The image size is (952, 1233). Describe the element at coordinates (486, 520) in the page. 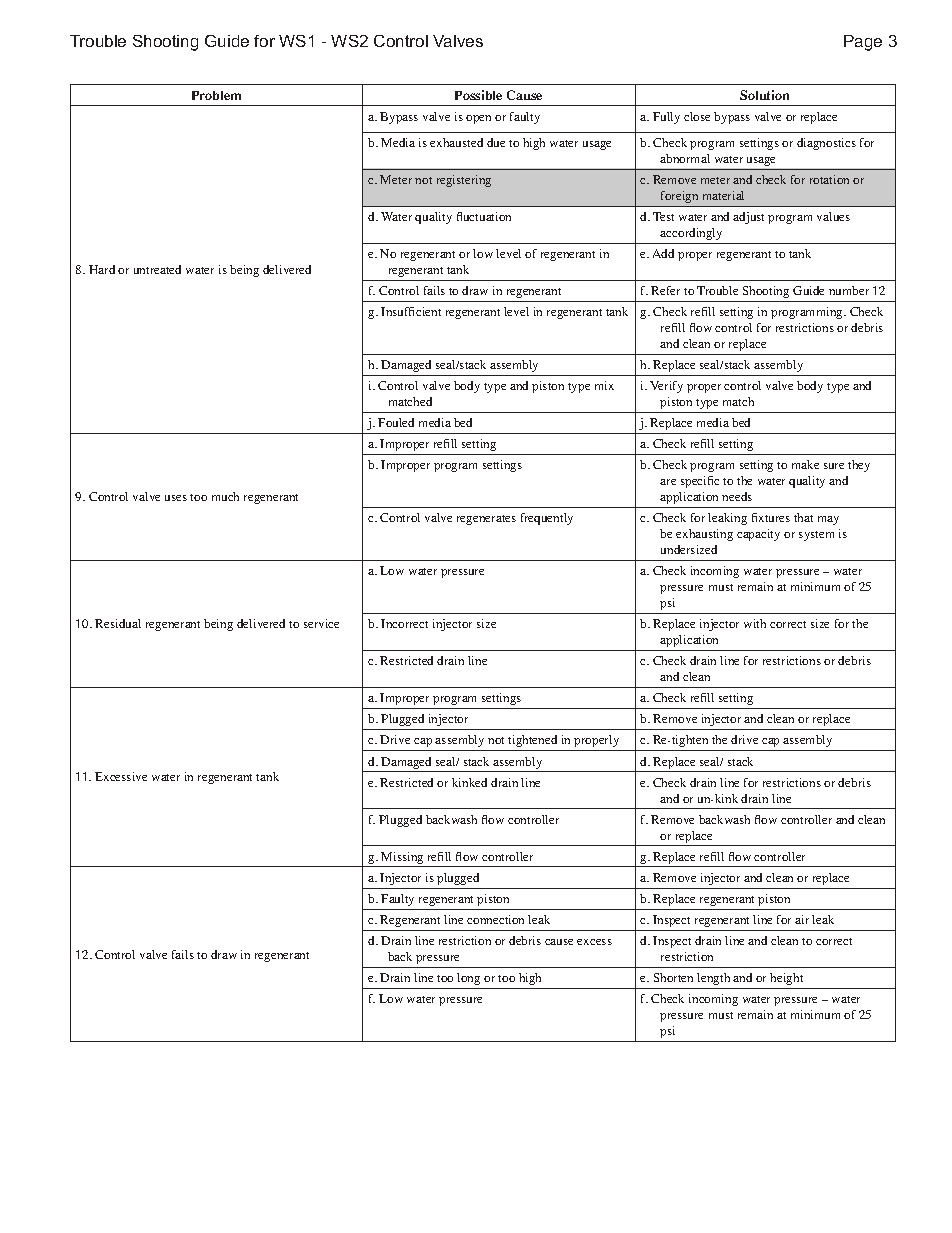

I see `regenerates` at that location.
